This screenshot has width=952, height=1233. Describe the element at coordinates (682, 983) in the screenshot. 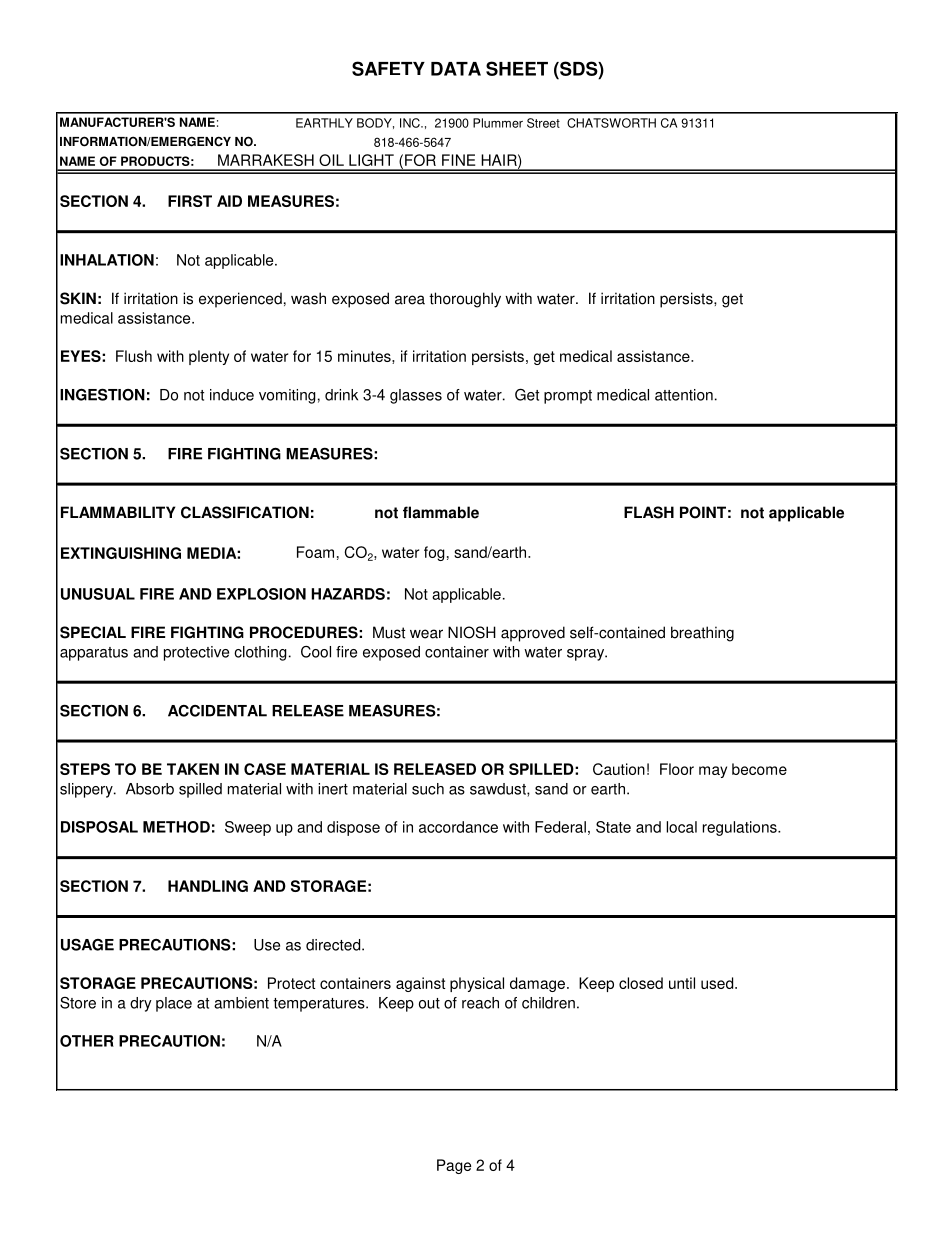

I see `until` at that location.
